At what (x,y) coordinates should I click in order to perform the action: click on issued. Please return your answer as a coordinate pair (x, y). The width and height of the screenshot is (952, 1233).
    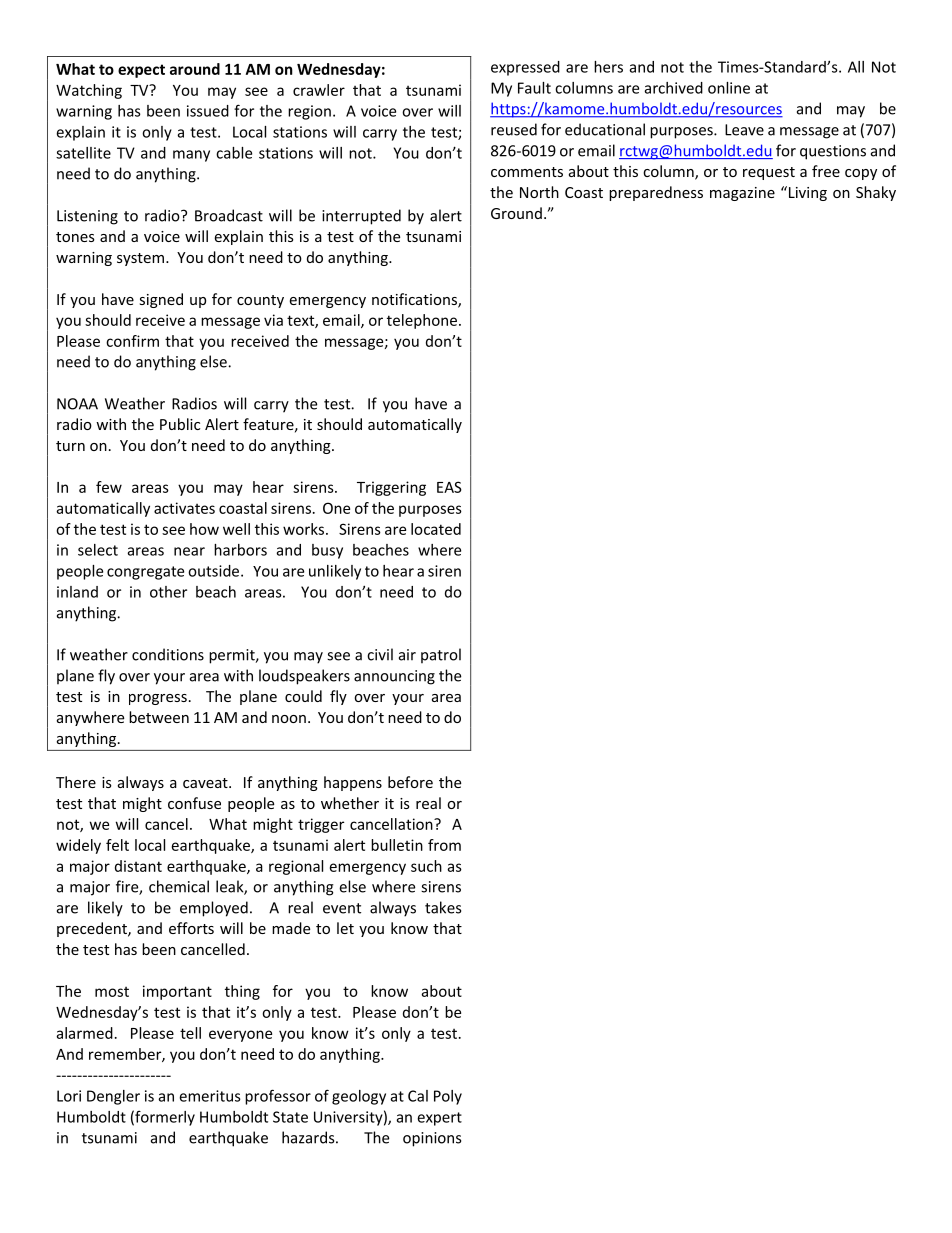
    Looking at the image, I should click on (208, 111).
